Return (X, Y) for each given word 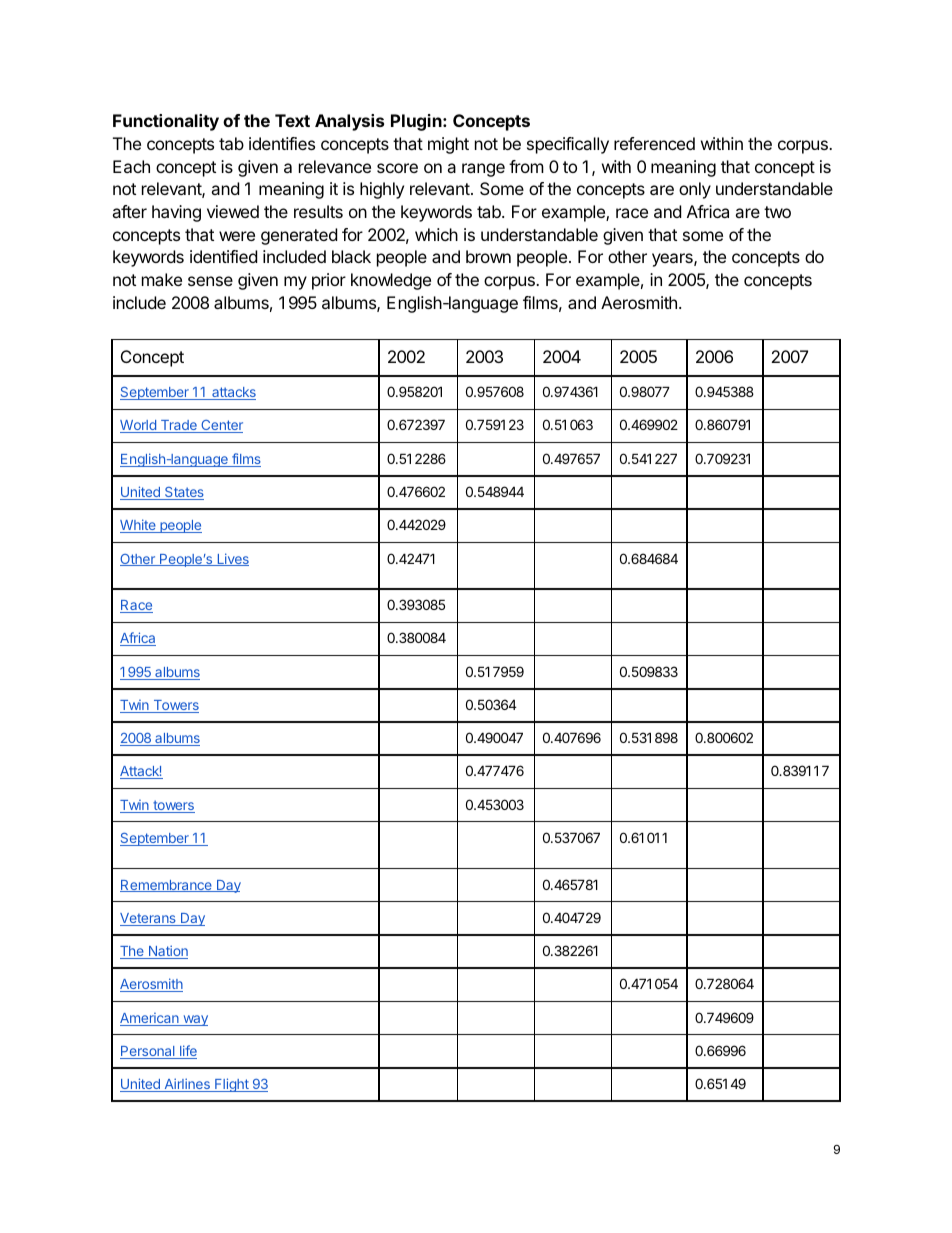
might (448, 145)
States (183, 493)
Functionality (166, 122)
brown (488, 256)
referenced (654, 143)
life (187, 1052)
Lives (232, 559)
